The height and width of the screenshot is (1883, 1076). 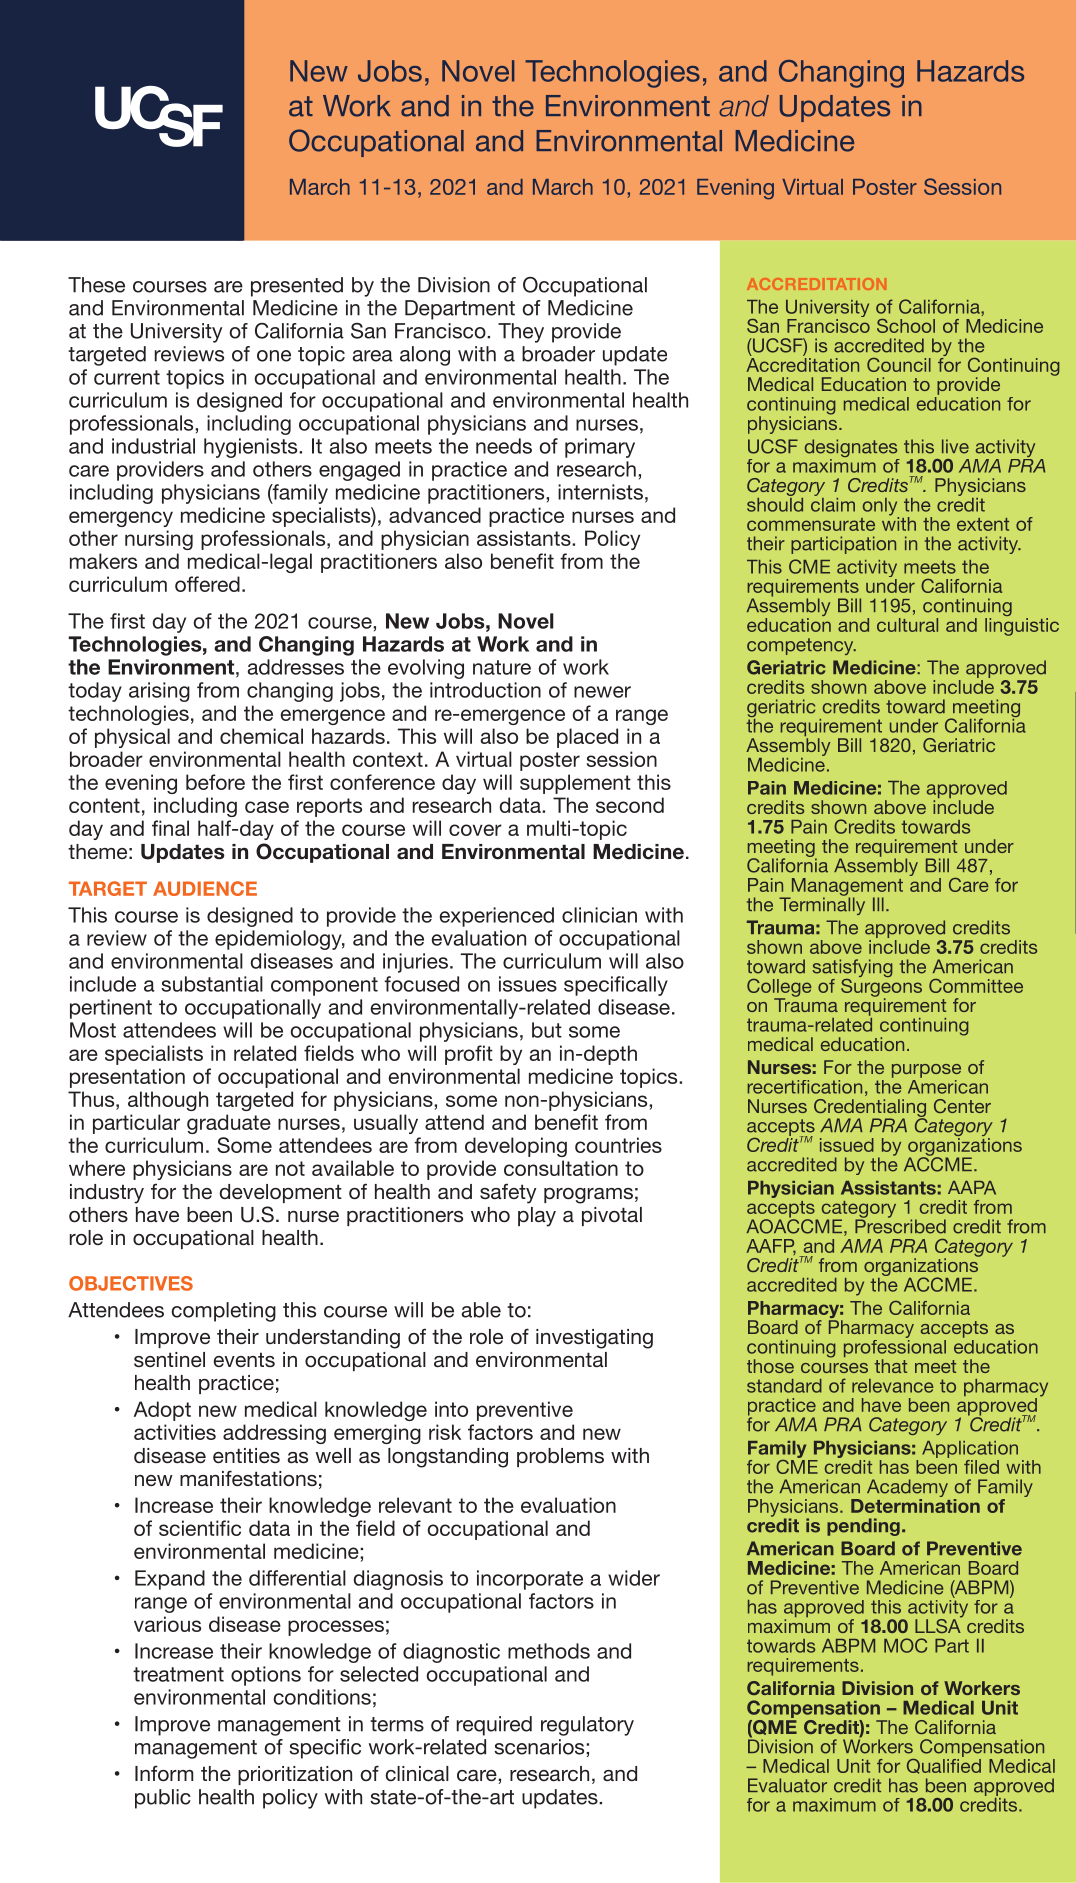 What do you see at coordinates (224, 1312) in the screenshot?
I see `completing` at bounding box center [224, 1312].
